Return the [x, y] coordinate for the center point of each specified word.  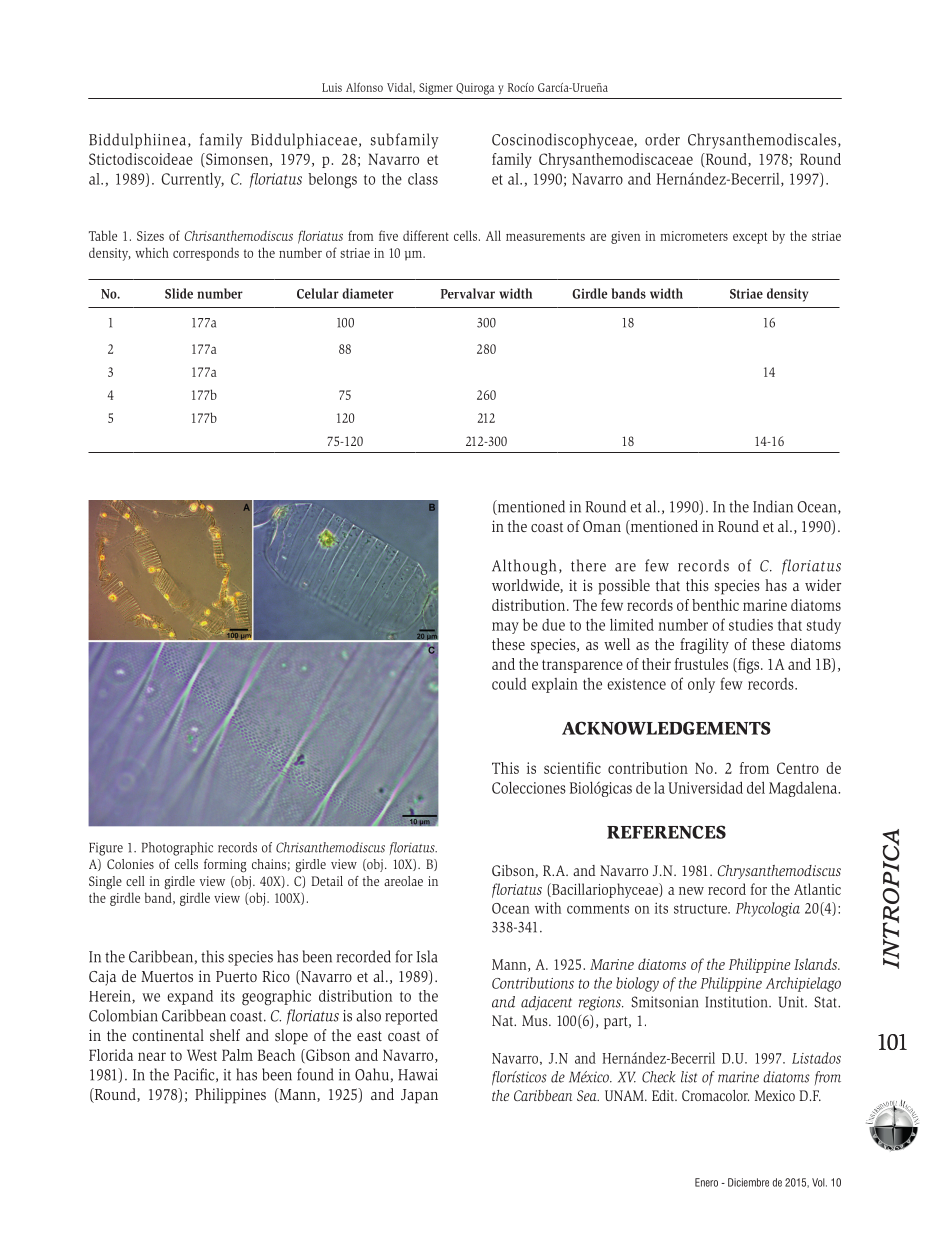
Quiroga [475, 89]
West [202, 1055]
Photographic [177, 849]
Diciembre [748, 1182]
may [505, 628]
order [662, 139]
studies [751, 625]
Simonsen [237, 160]
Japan [419, 1096]
